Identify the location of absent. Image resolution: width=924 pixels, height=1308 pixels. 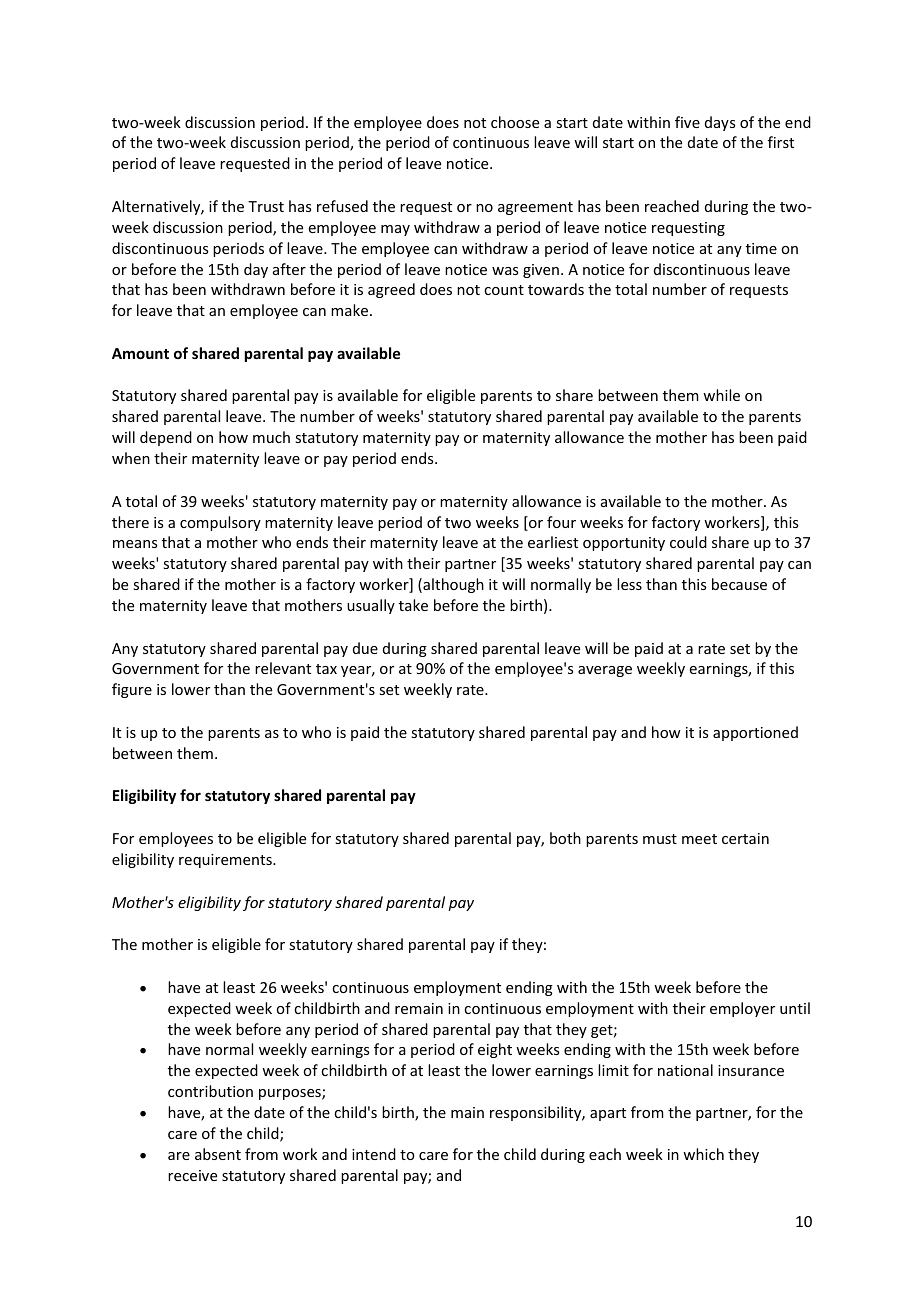
(218, 1154).
